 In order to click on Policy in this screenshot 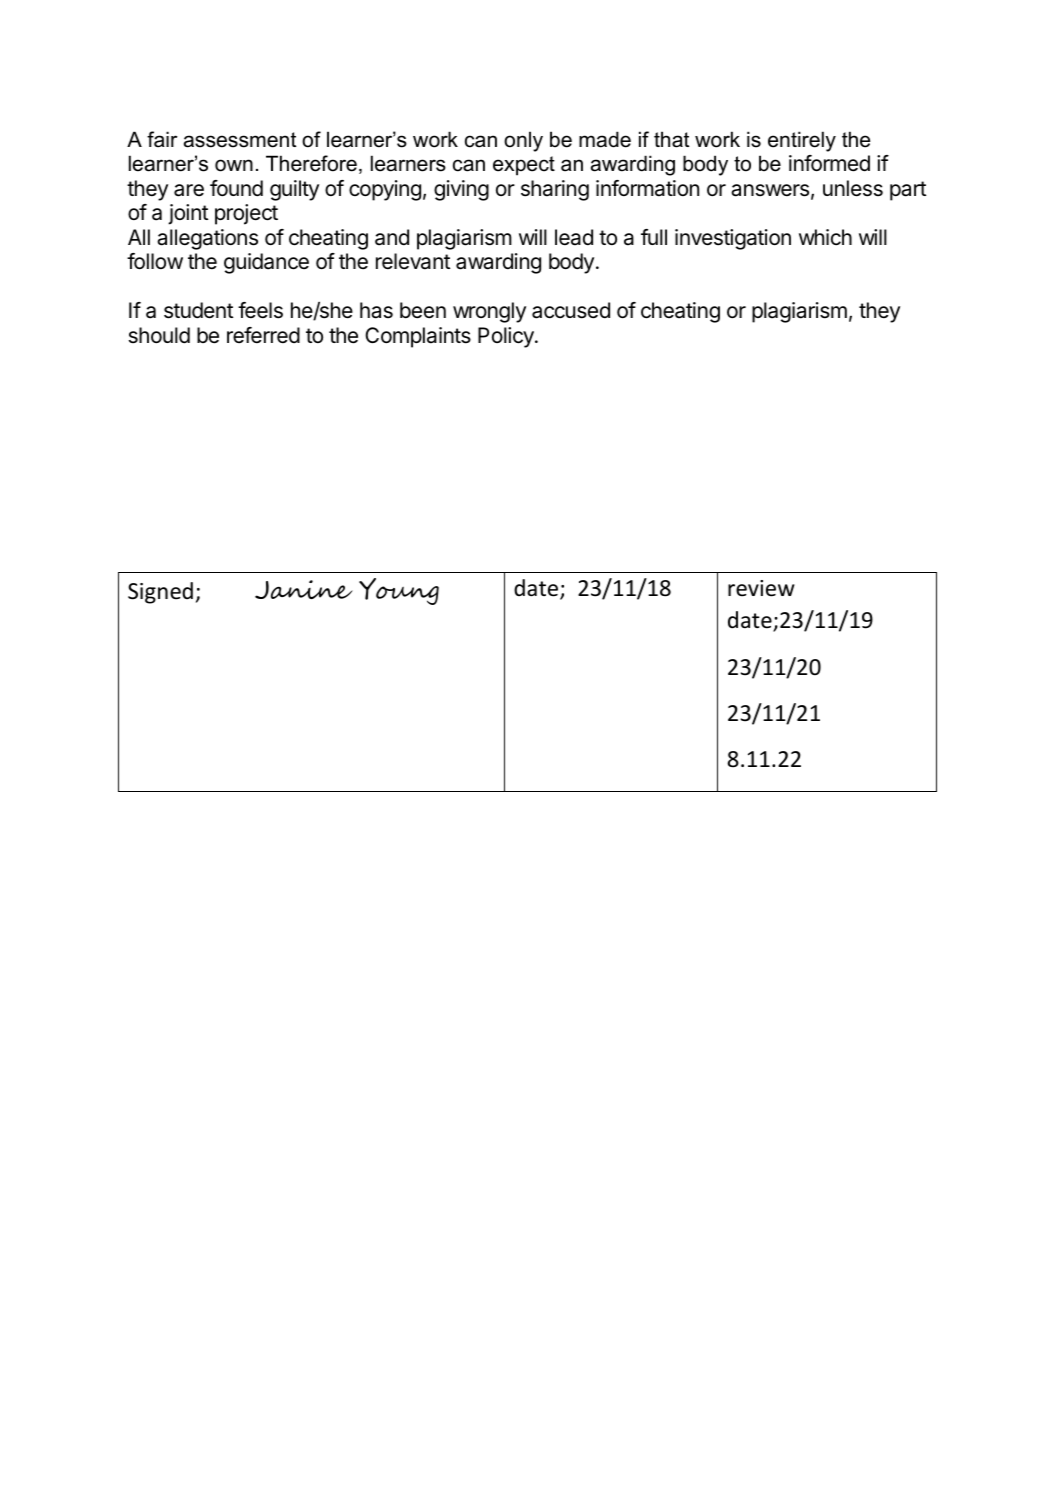, I will do `click(507, 337)`.
